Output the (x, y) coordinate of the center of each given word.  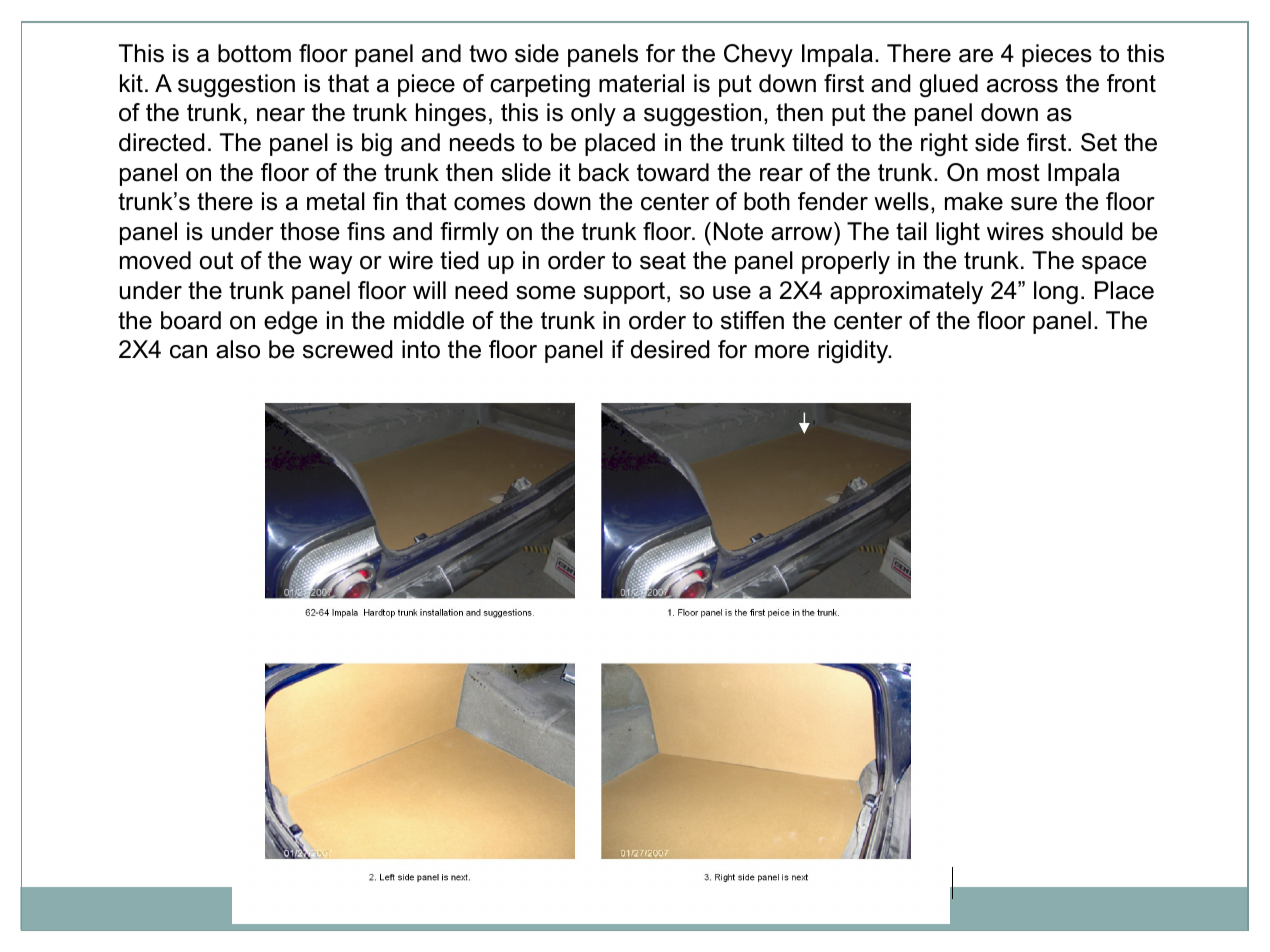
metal (336, 201)
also (238, 349)
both (767, 201)
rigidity (854, 351)
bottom (254, 53)
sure (1034, 204)
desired (670, 349)
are (976, 56)
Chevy (758, 55)
